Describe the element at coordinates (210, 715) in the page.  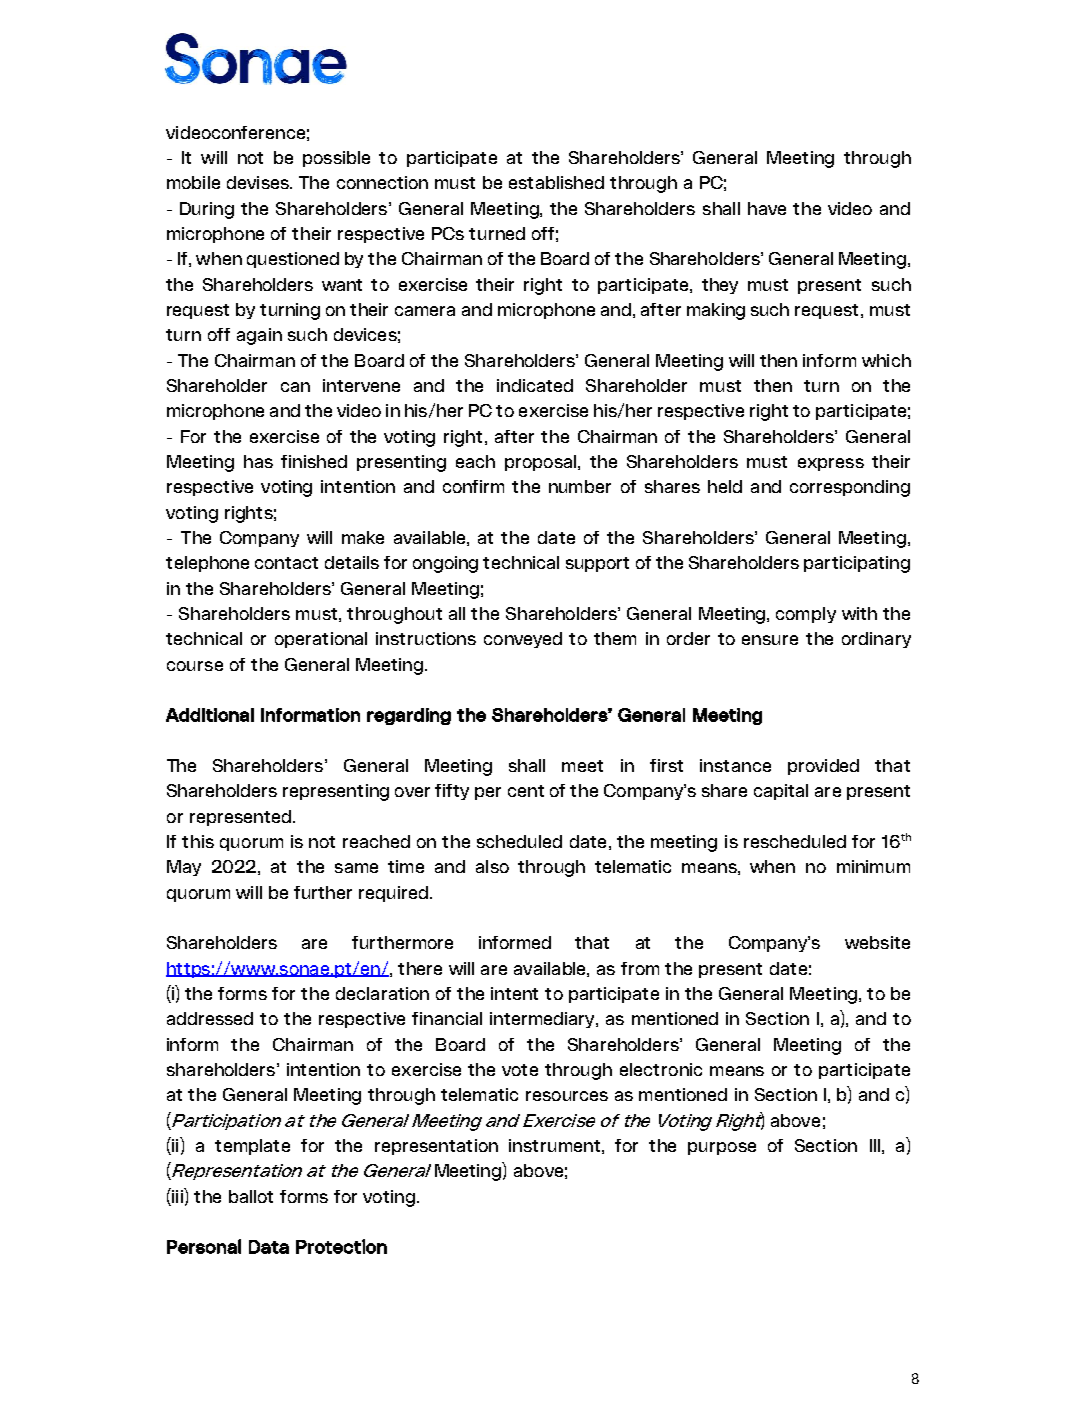
I see `Additional` at that location.
